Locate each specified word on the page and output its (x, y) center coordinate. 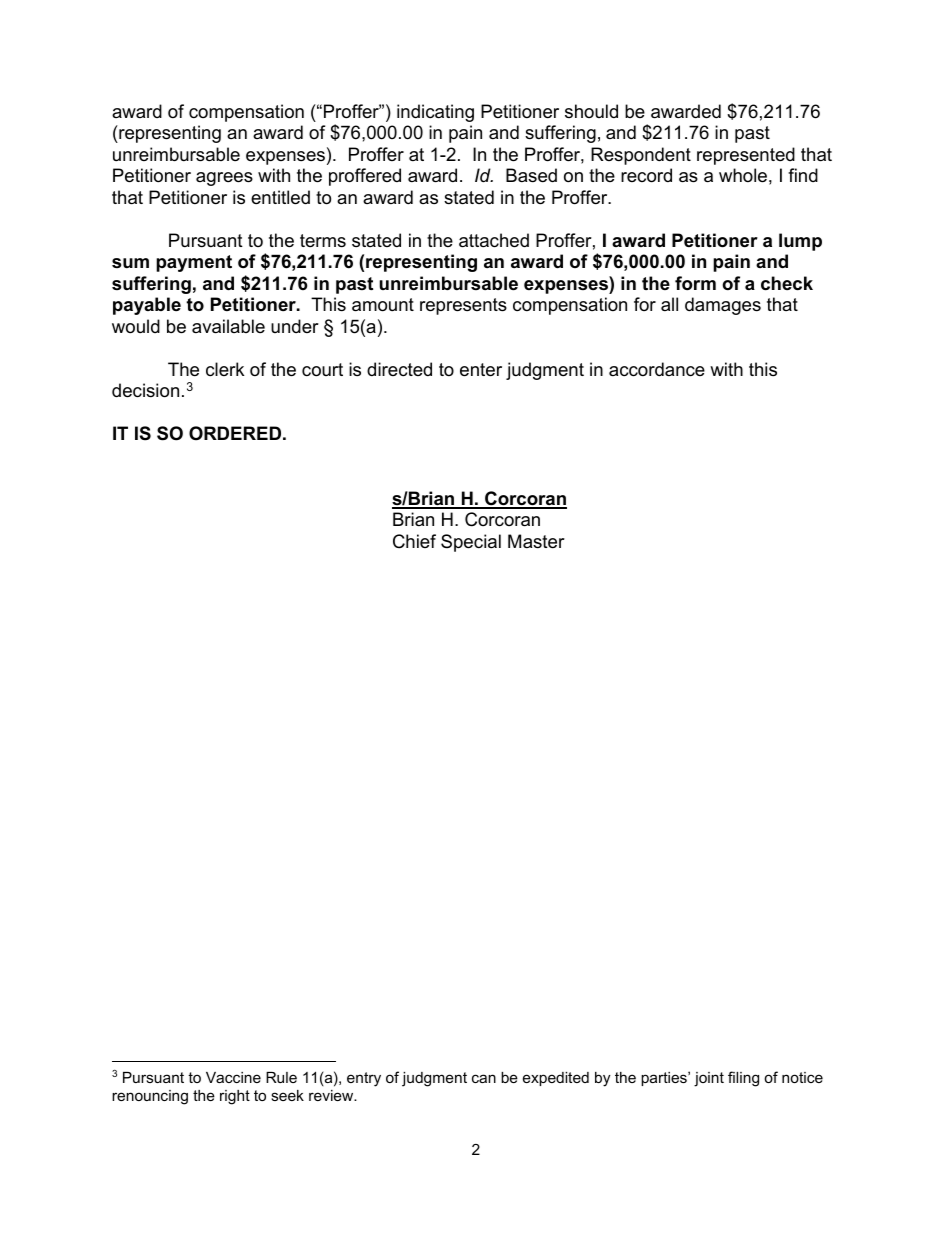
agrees (224, 179)
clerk (225, 369)
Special (471, 543)
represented (746, 156)
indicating (435, 113)
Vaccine (233, 1077)
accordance (657, 369)
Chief (414, 541)
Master (536, 541)
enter (481, 370)
